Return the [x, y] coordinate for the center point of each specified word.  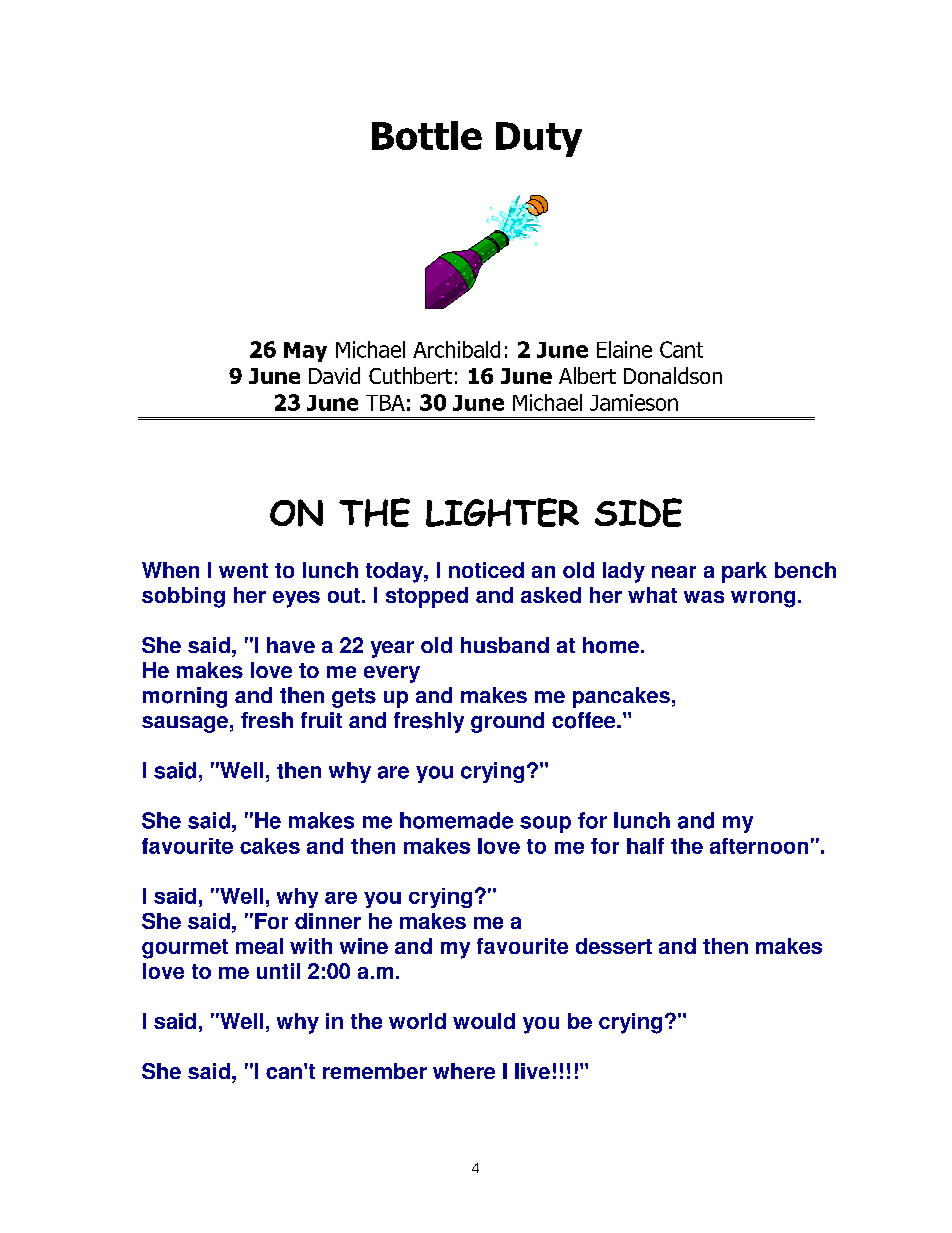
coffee [585, 720]
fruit [321, 720]
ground [507, 722]
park [744, 572]
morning [185, 697]
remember [375, 1071]
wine [364, 946]
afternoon [759, 846]
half [645, 846]
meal [259, 946]
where [464, 1071]
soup [545, 824]
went [243, 570]
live [532, 1071]
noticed [486, 570]
